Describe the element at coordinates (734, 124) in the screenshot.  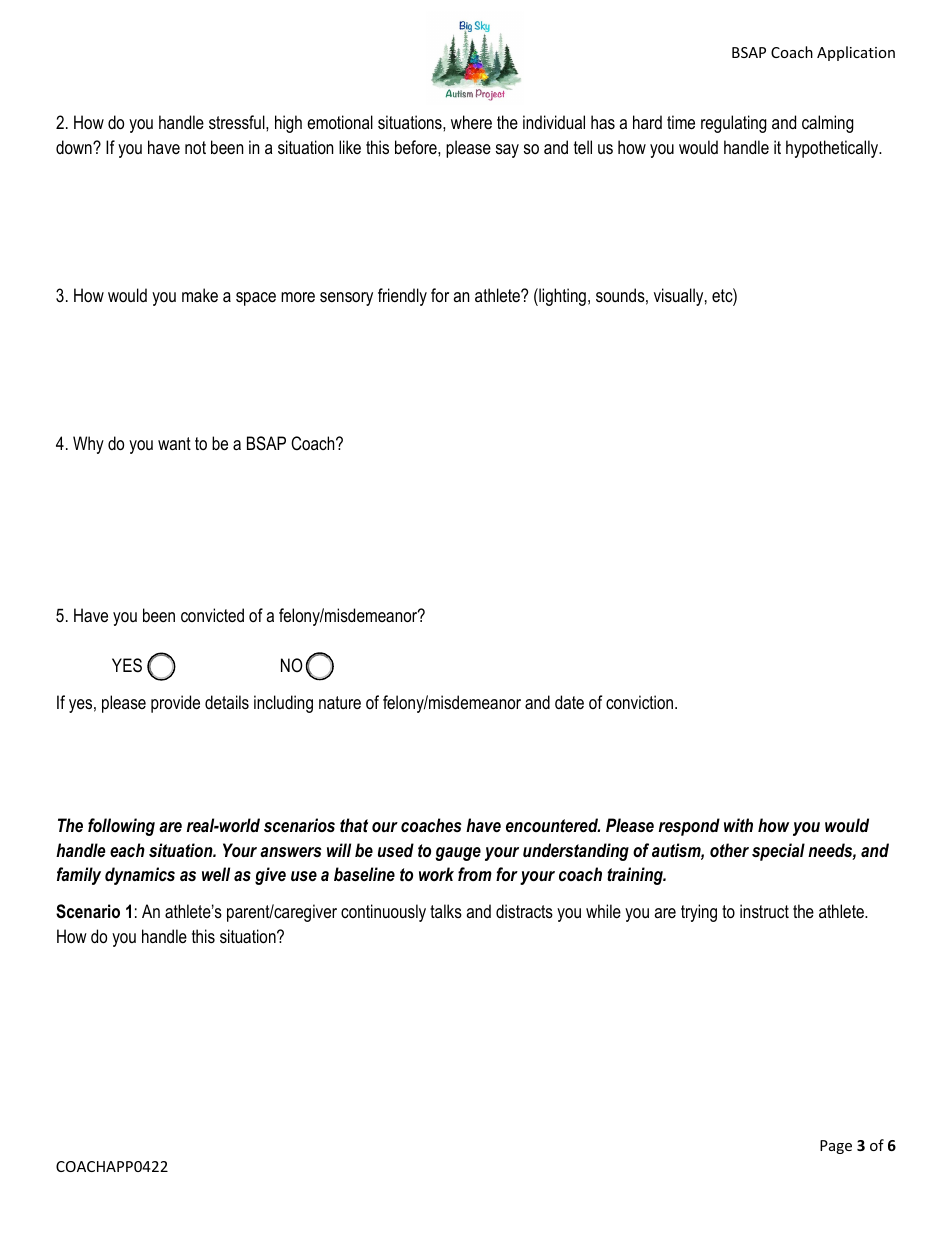
I see `regulating` at that location.
